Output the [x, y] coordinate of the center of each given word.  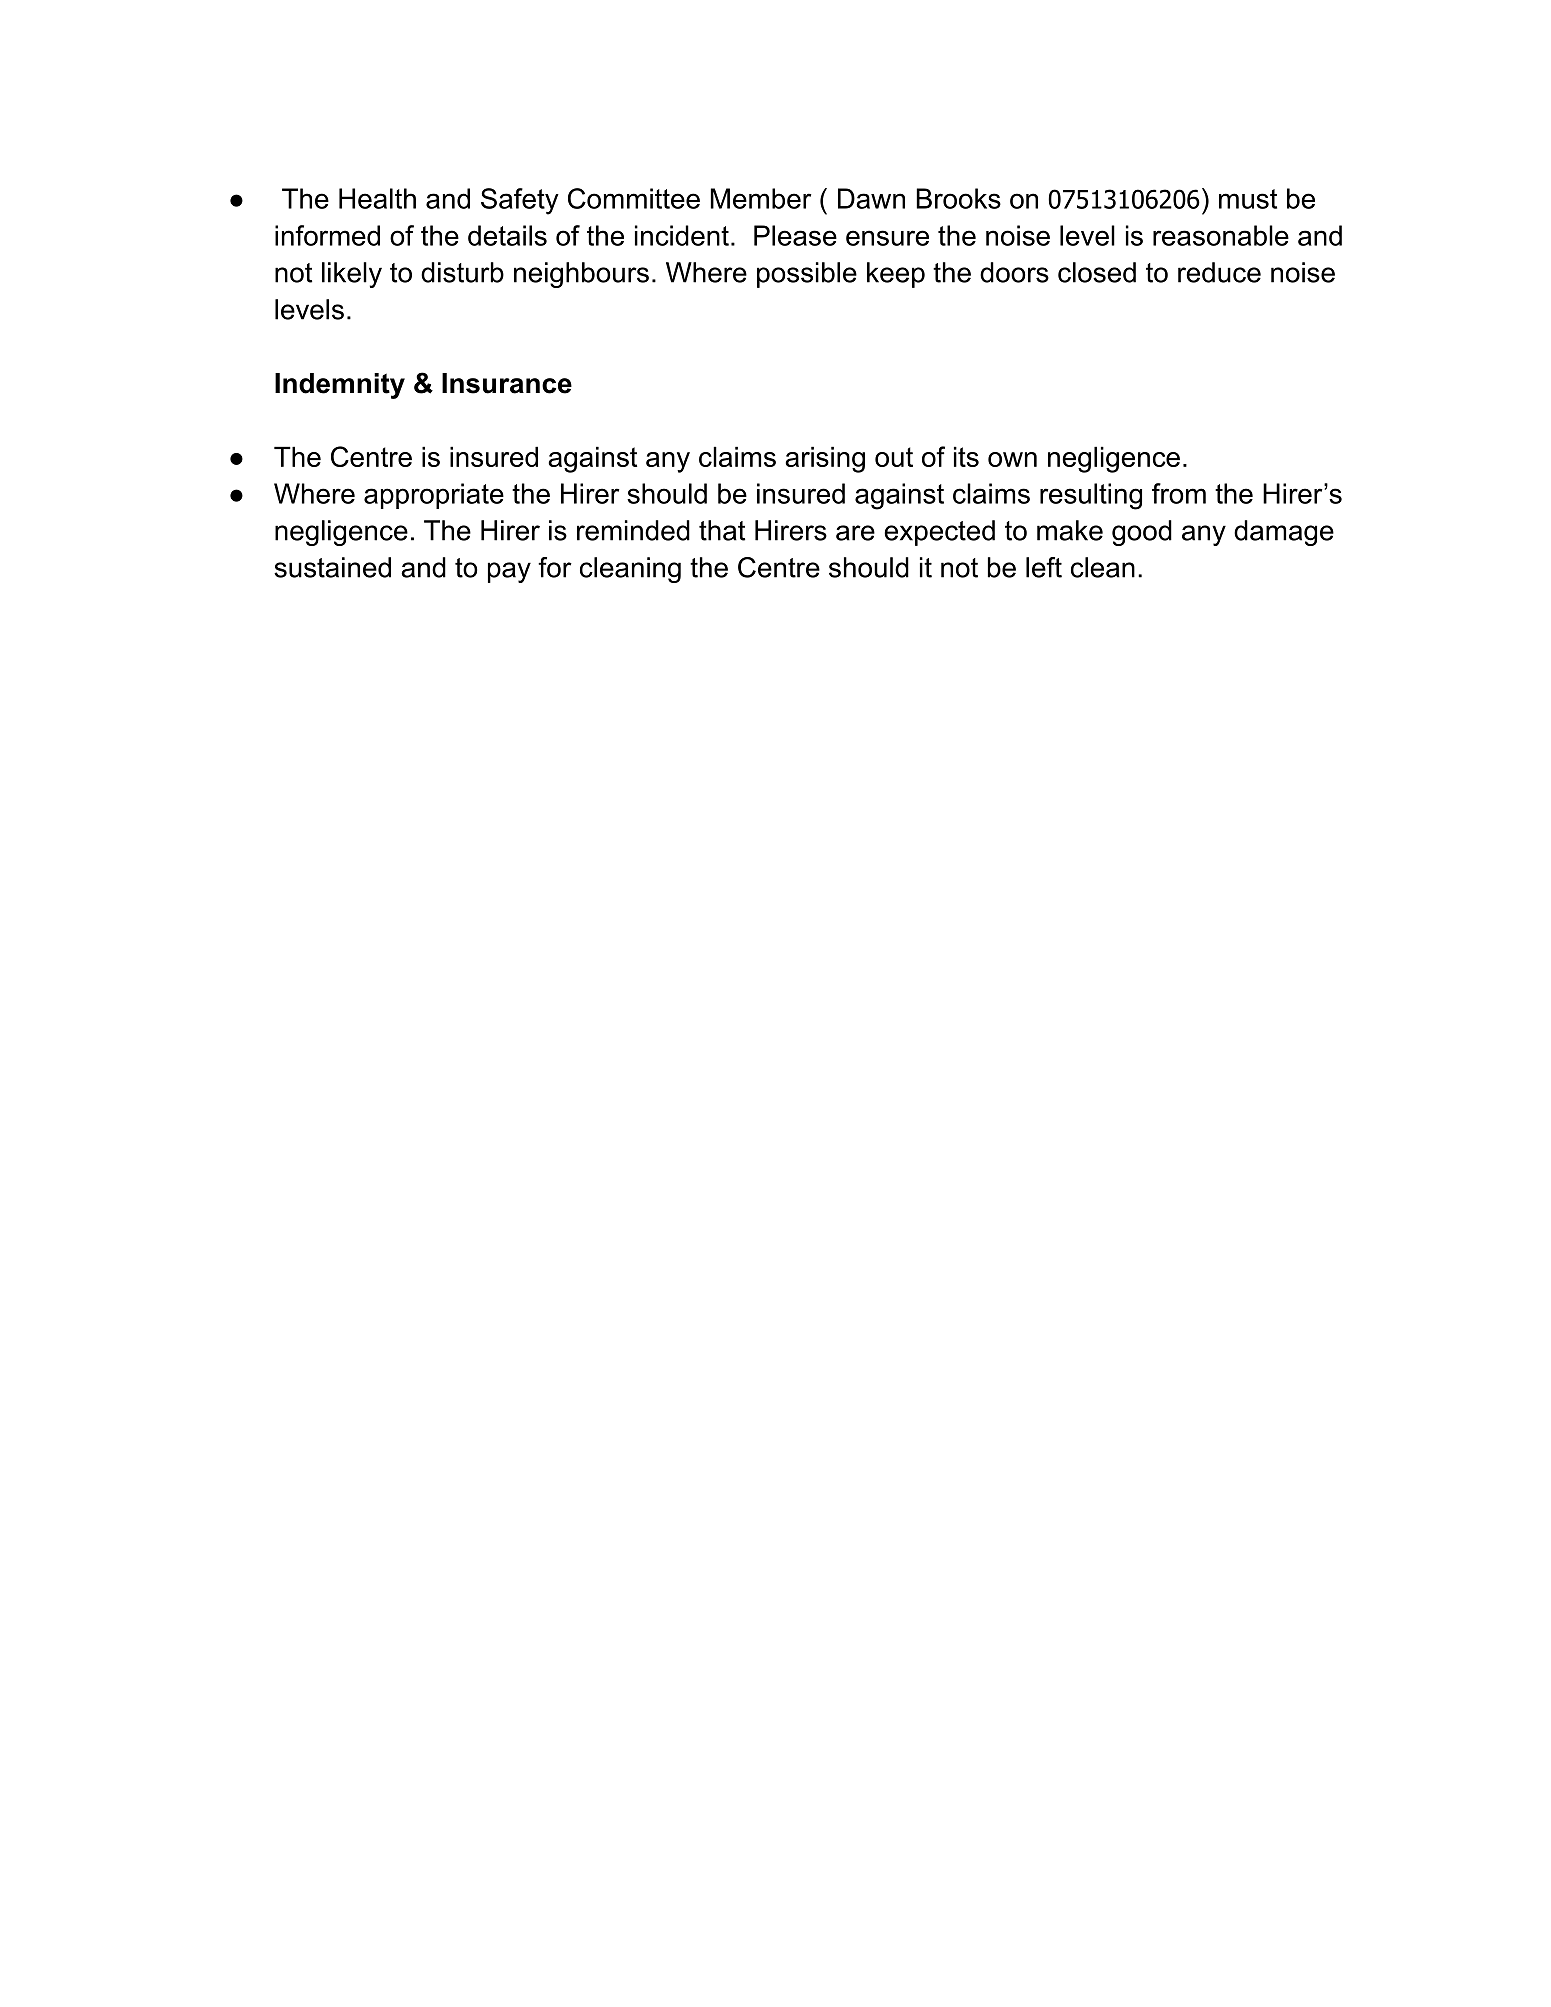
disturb [462, 272]
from [1179, 493]
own [1012, 459]
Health [377, 198]
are [855, 533]
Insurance [507, 383]
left [1044, 567]
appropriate [434, 496]
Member [761, 198]
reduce [1219, 272]
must [1248, 199]
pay [509, 572]
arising [825, 459]
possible [807, 275]
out [894, 457]
